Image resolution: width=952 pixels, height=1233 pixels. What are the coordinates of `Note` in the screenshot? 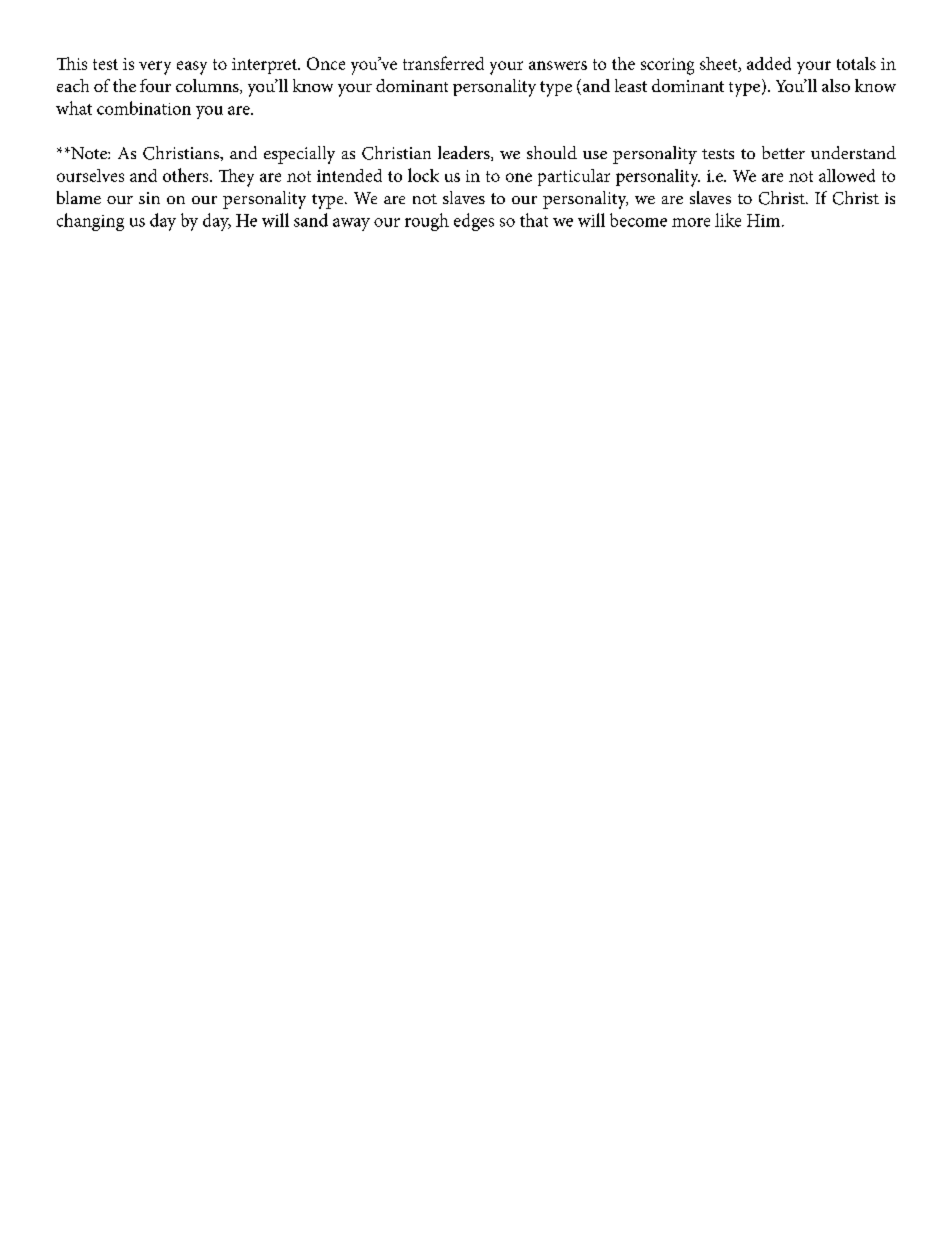 It's located at (89, 153).
